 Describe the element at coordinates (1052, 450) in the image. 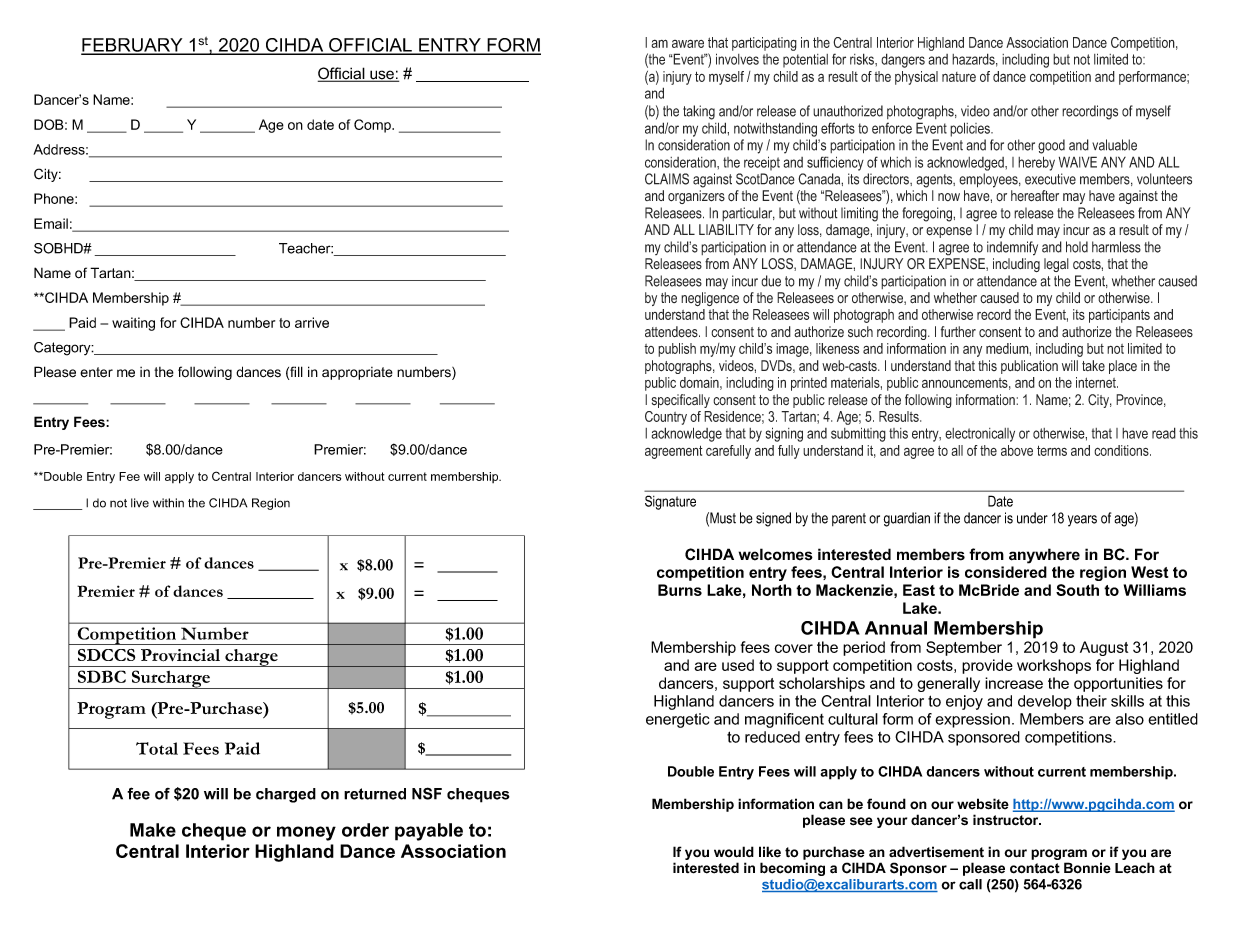

I see `terms` at that location.
